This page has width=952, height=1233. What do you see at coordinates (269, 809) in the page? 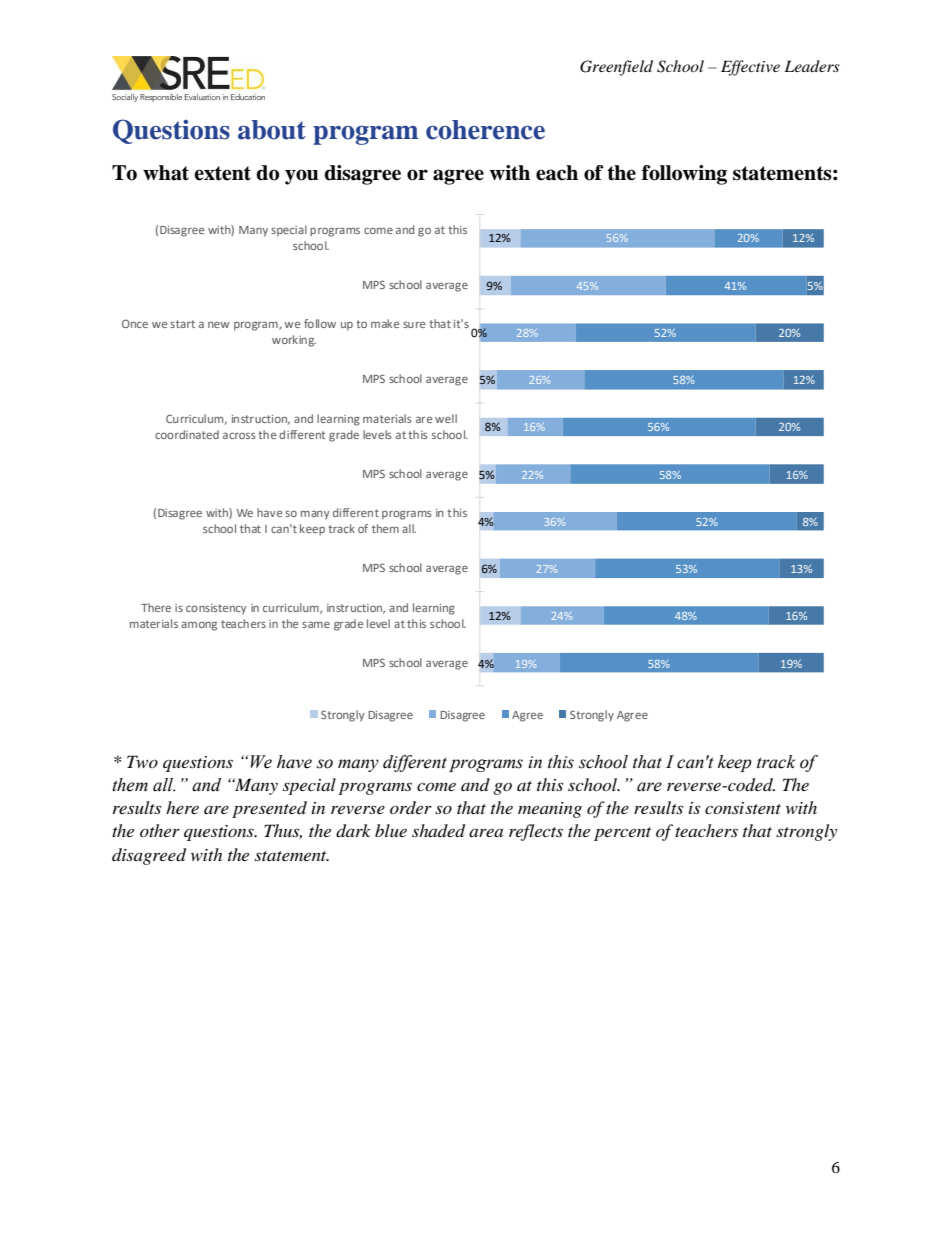
I see `presented` at bounding box center [269, 809].
